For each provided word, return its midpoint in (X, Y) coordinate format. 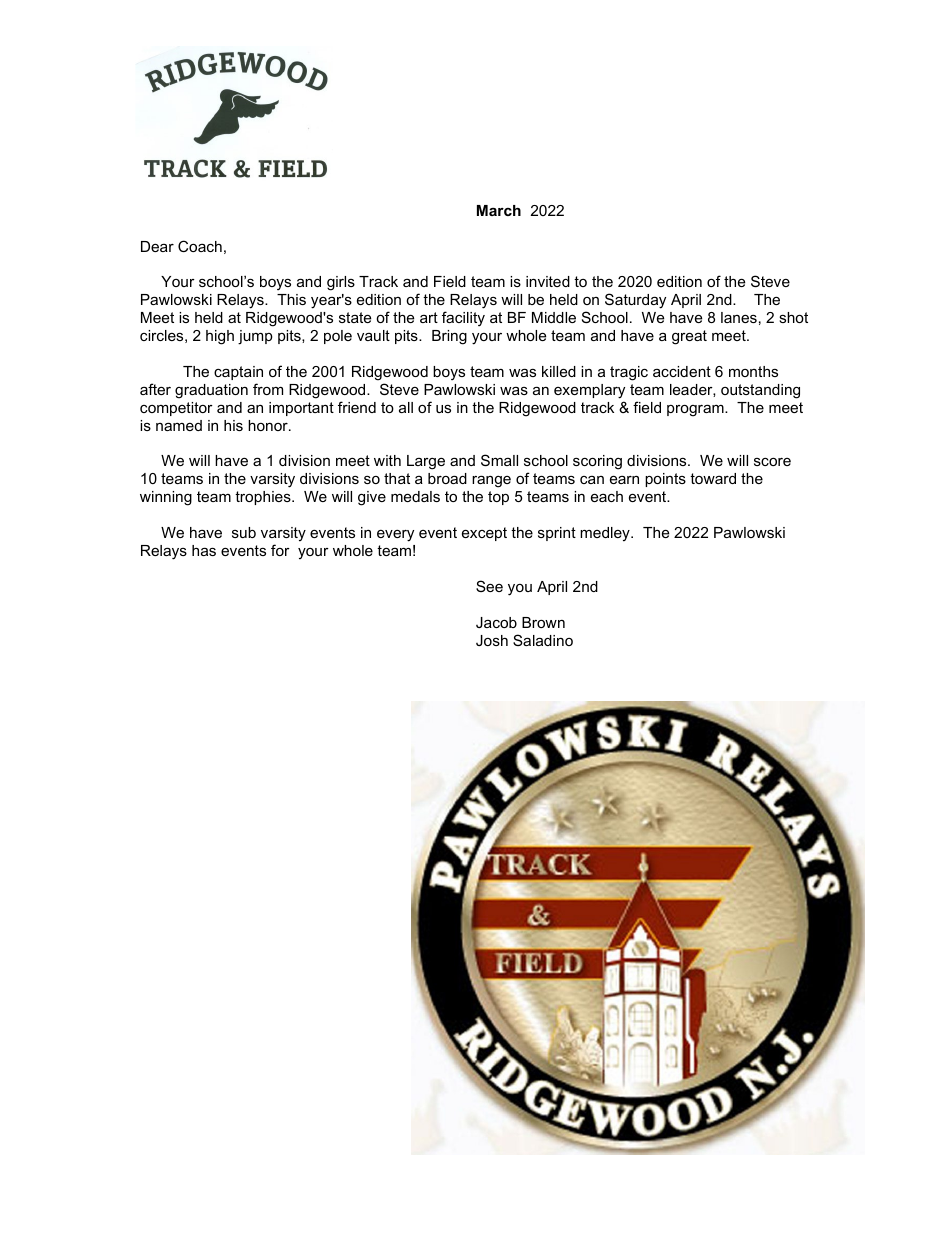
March (499, 210)
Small (499, 460)
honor (269, 425)
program (696, 410)
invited (548, 281)
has (204, 550)
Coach (200, 246)
